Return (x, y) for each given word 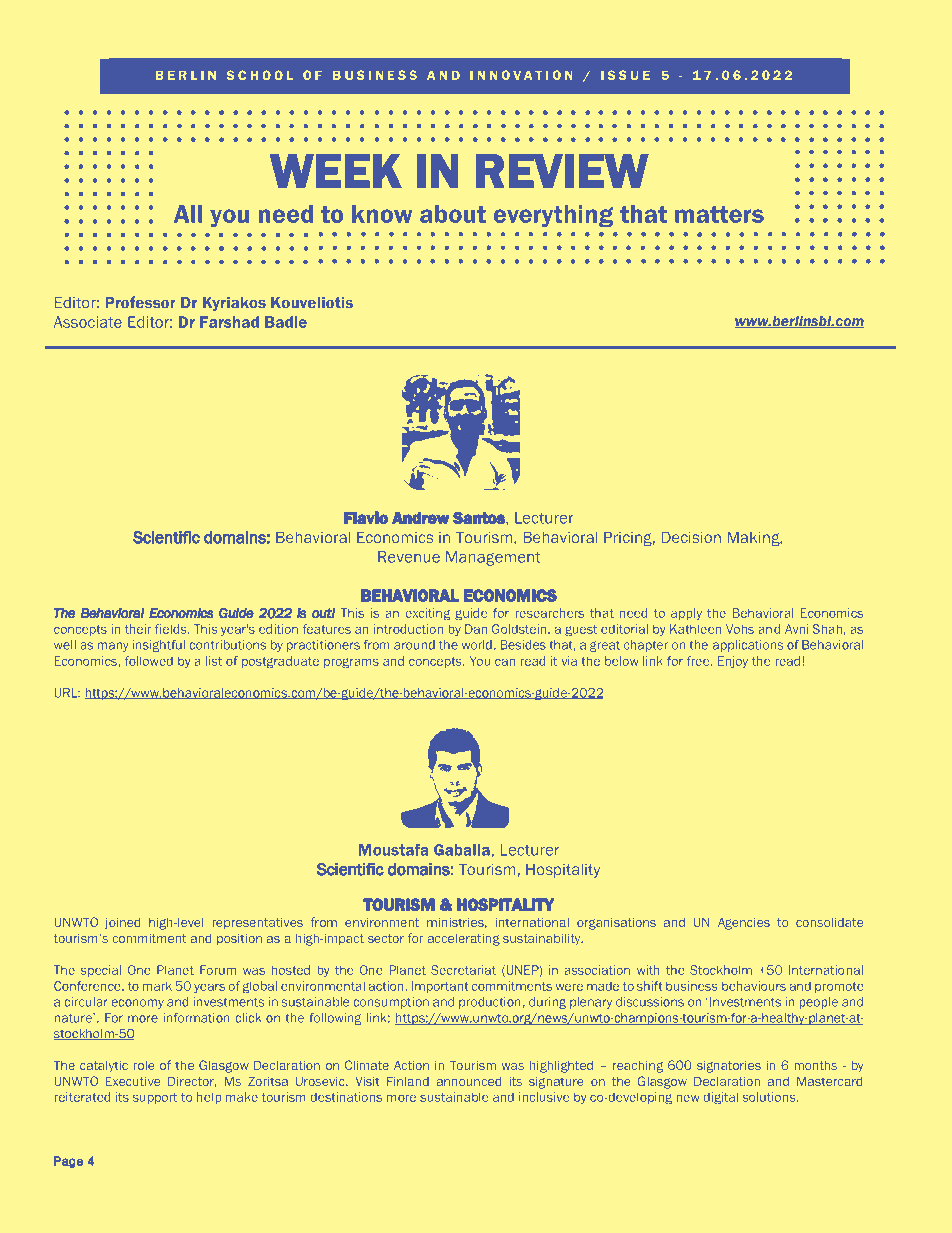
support (155, 1098)
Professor (140, 302)
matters (719, 214)
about (453, 214)
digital (721, 1098)
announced (469, 1081)
